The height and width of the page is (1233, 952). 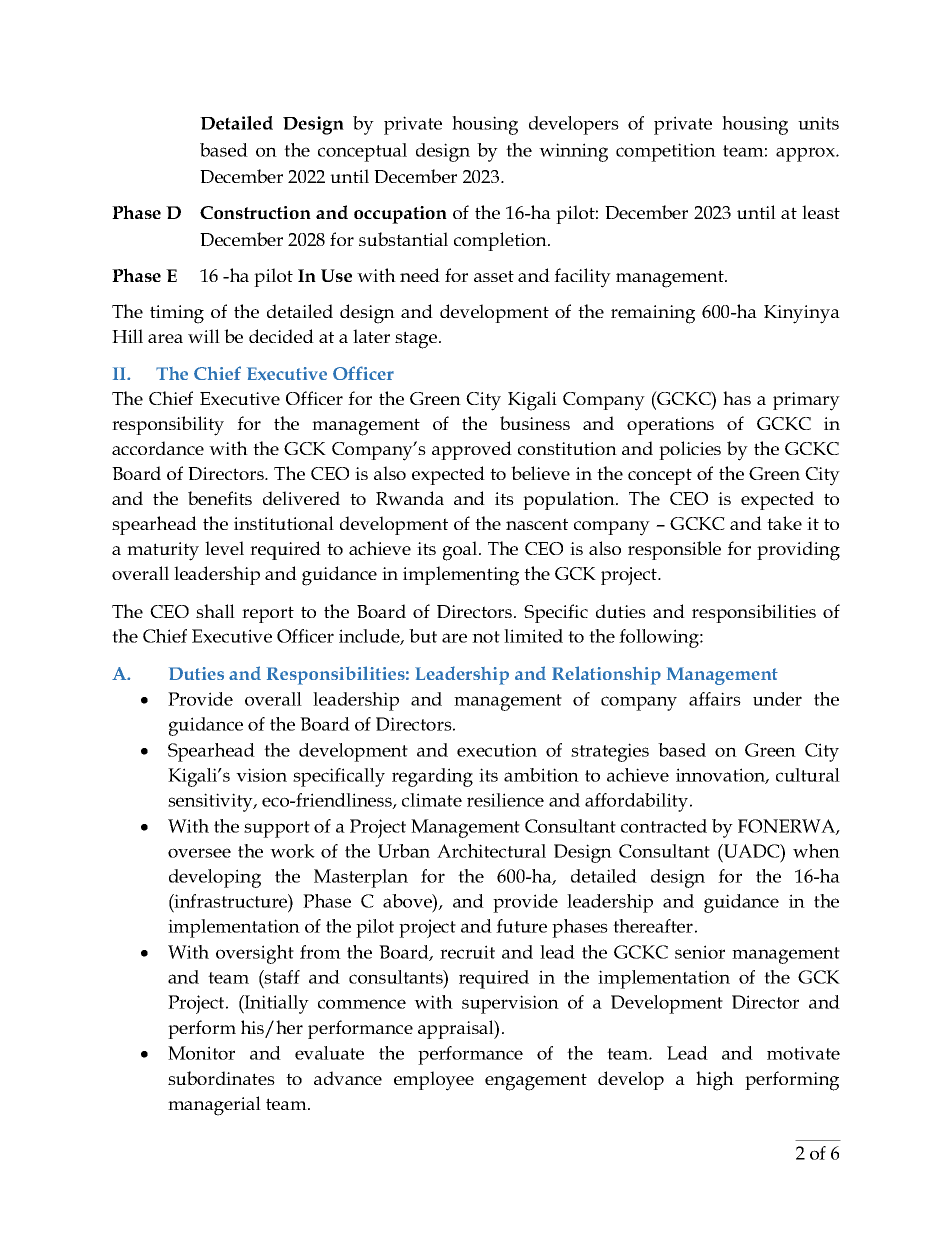 I want to click on Architectural, so click(x=491, y=851).
